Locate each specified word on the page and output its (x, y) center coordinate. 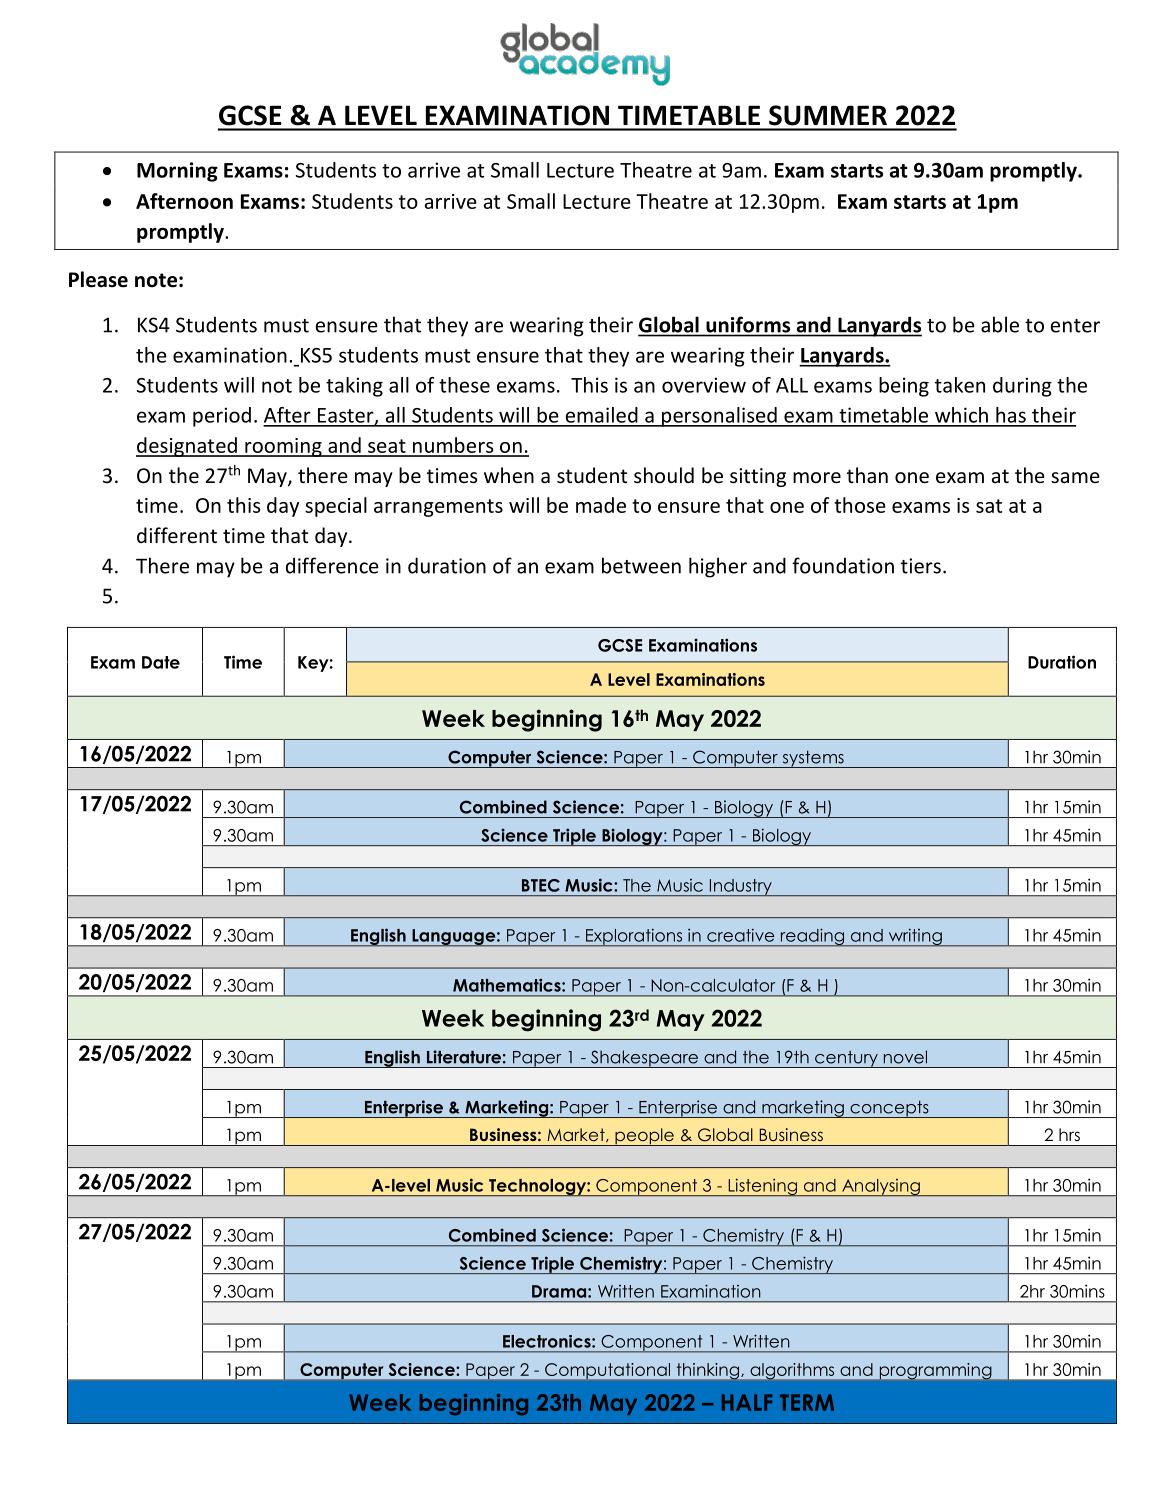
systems (813, 759)
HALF (747, 1402)
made (601, 505)
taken (960, 385)
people (644, 1137)
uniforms (748, 325)
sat (989, 506)
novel (905, 1057)
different (177, 535)
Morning (177, 172)
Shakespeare (644, 1059)
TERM (807, 1402)
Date (161, 662)
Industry (740, 887)
